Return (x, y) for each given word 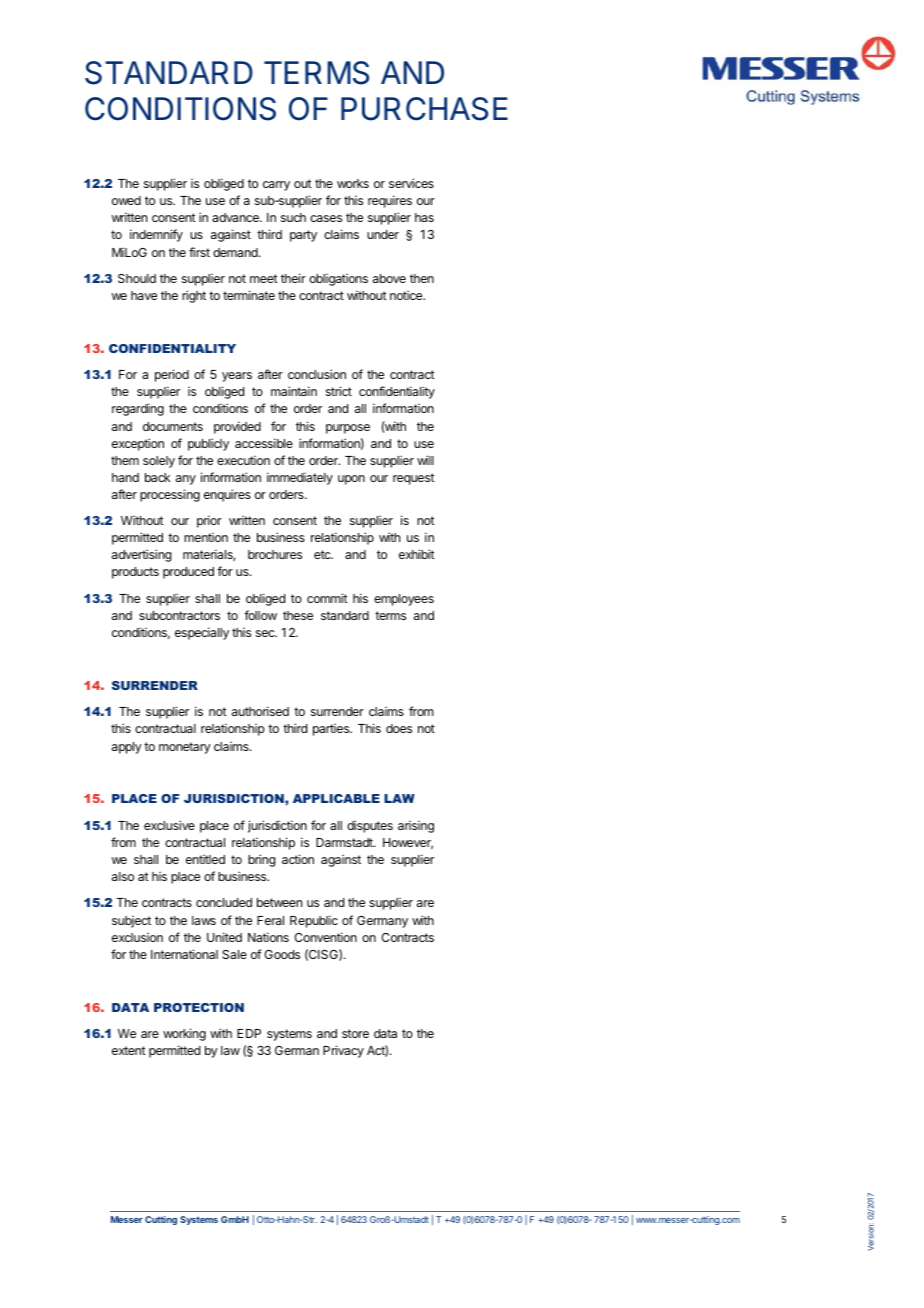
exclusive (169, 825)
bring (261, 860)
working (184, 1034)
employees (404, 600)
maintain (294, 391)
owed (126, 200)
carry (276, 186)
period (172, 375)
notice (407, 295)
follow (260, 615)
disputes (370, 826)
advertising (141, 555)
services (411, 183)
